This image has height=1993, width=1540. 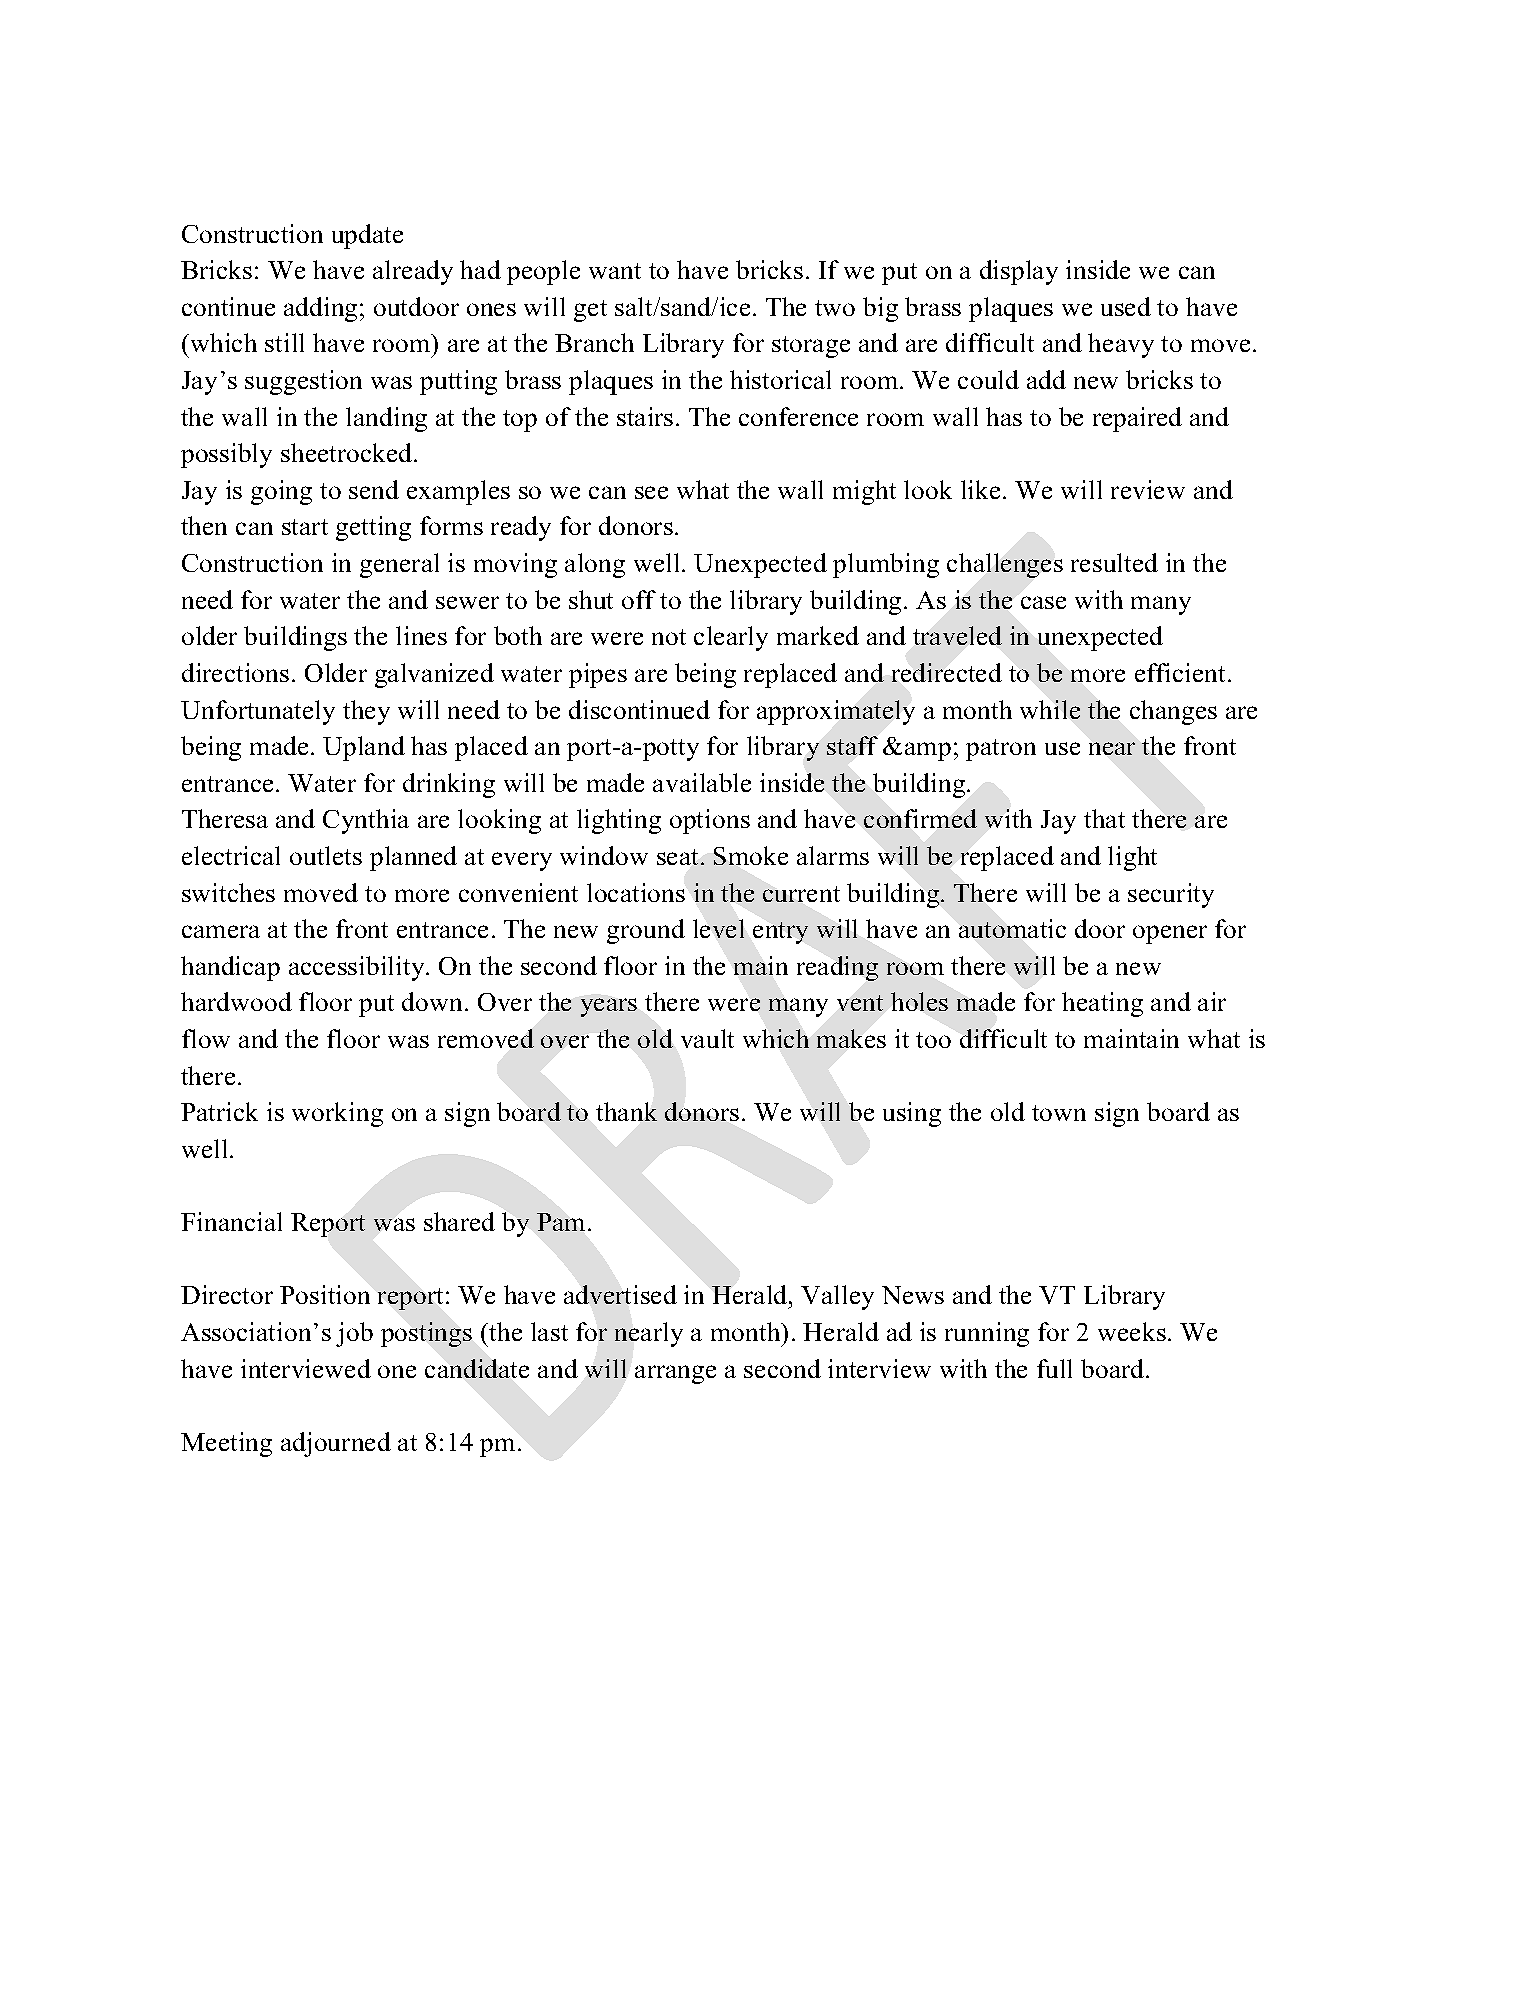 What do you see at coordinates (1043, 602) in the image?
I see `case` at bounding box center [1043, 602].
